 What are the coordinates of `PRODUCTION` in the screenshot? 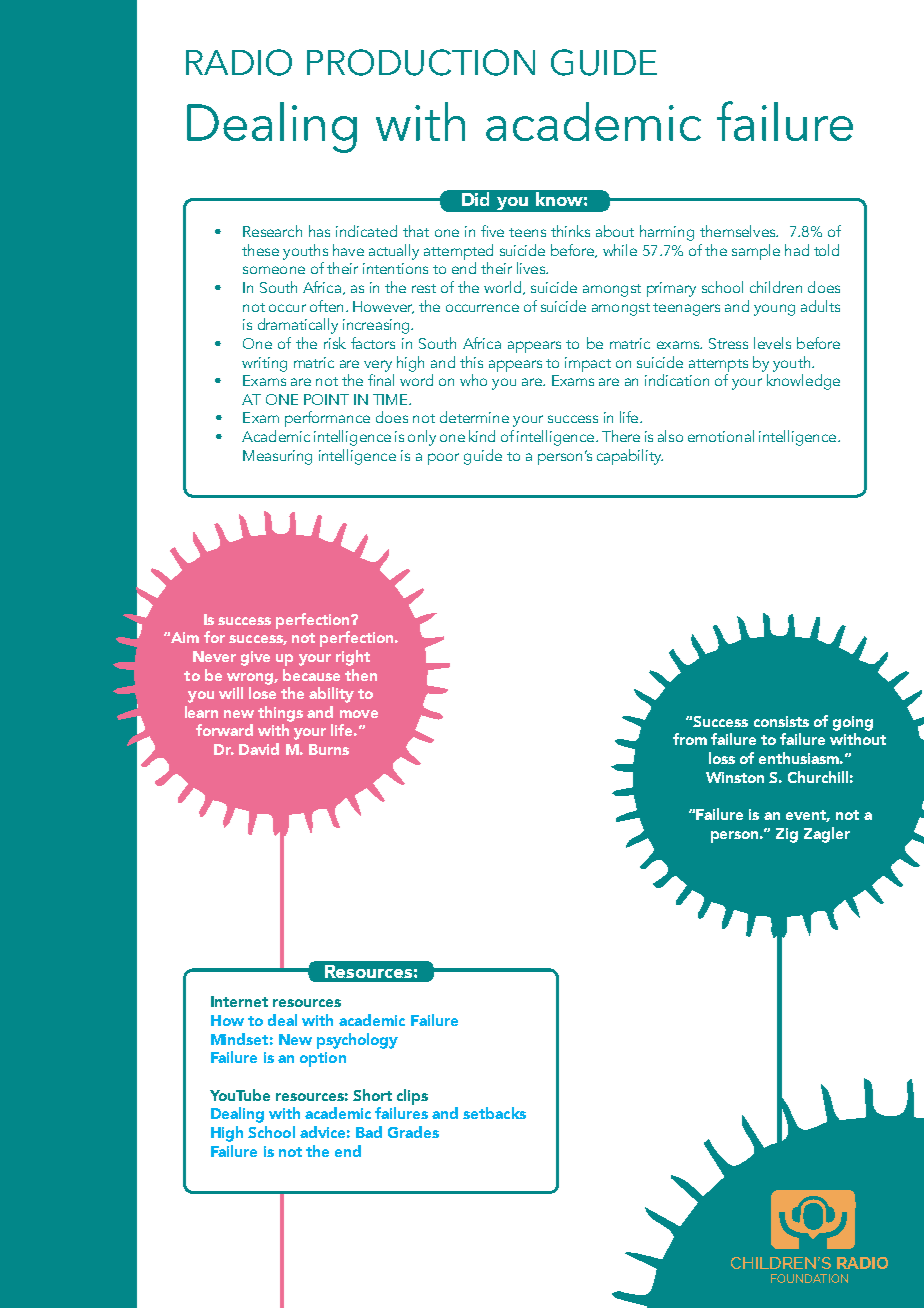 It's located at (421, 62).
